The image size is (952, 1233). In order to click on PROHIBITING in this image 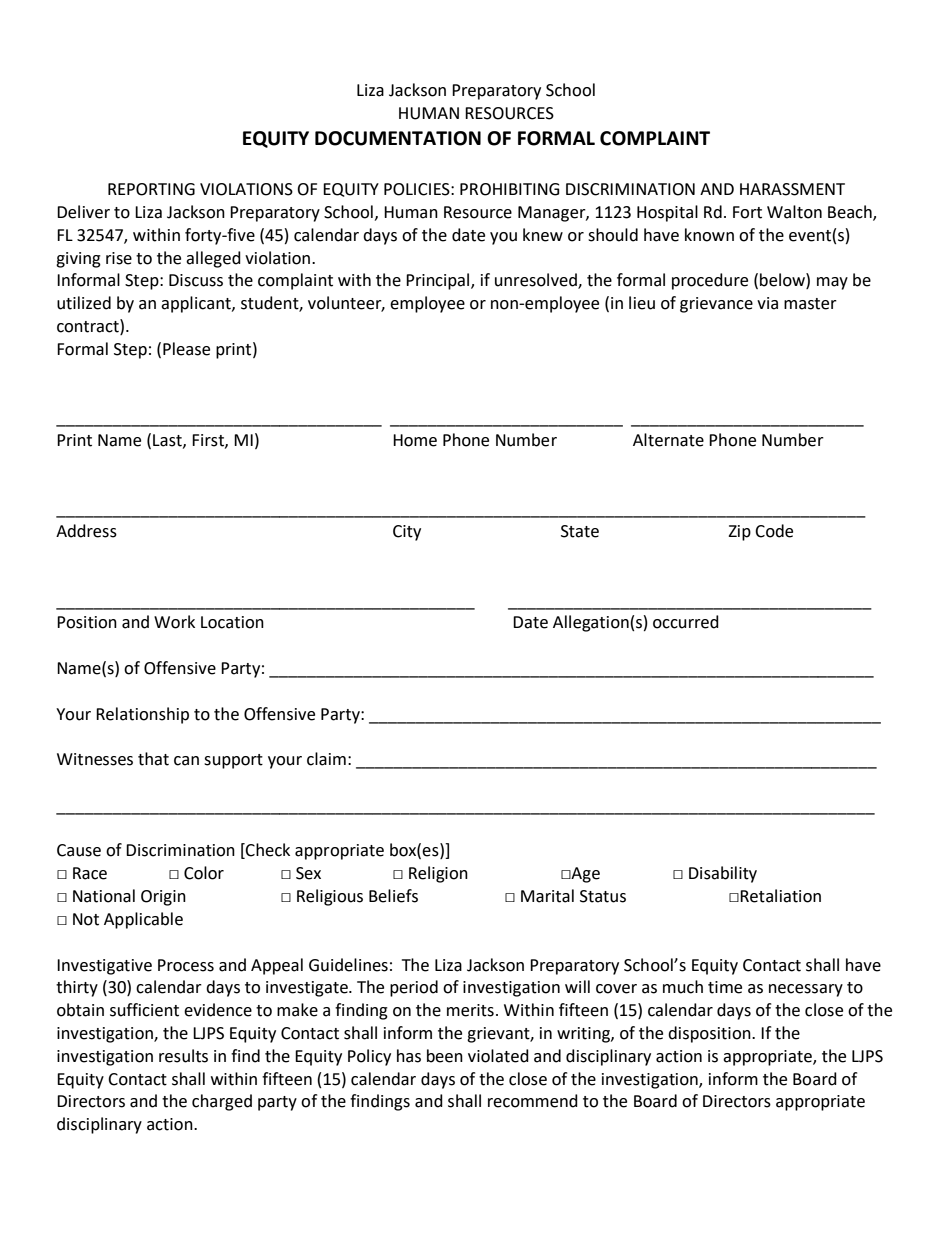, I will do `click(510, 189)`.
